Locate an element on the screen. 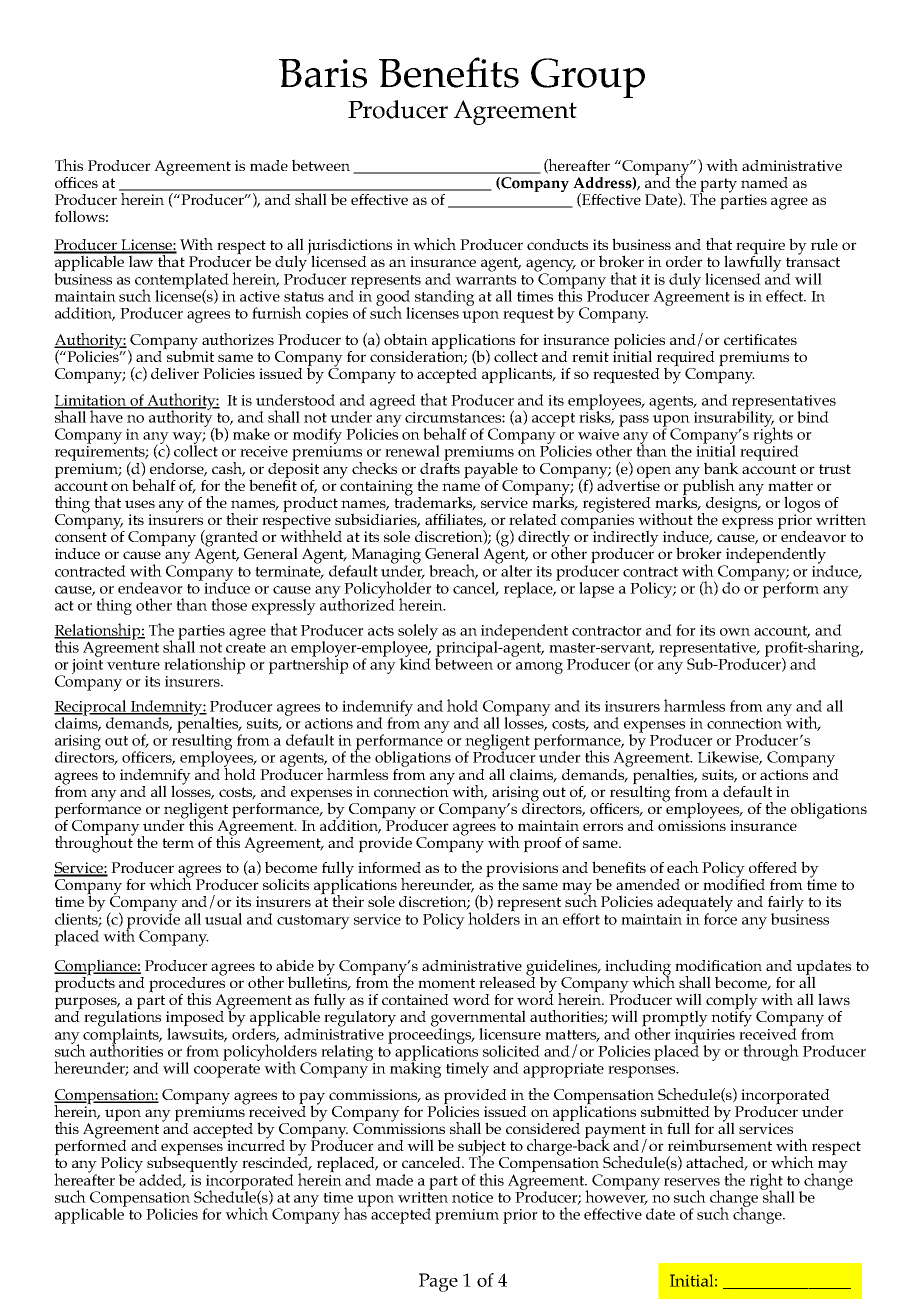 The width and height of the screenshot is (924, 1308). venture is located at coordinates (133, 665).
